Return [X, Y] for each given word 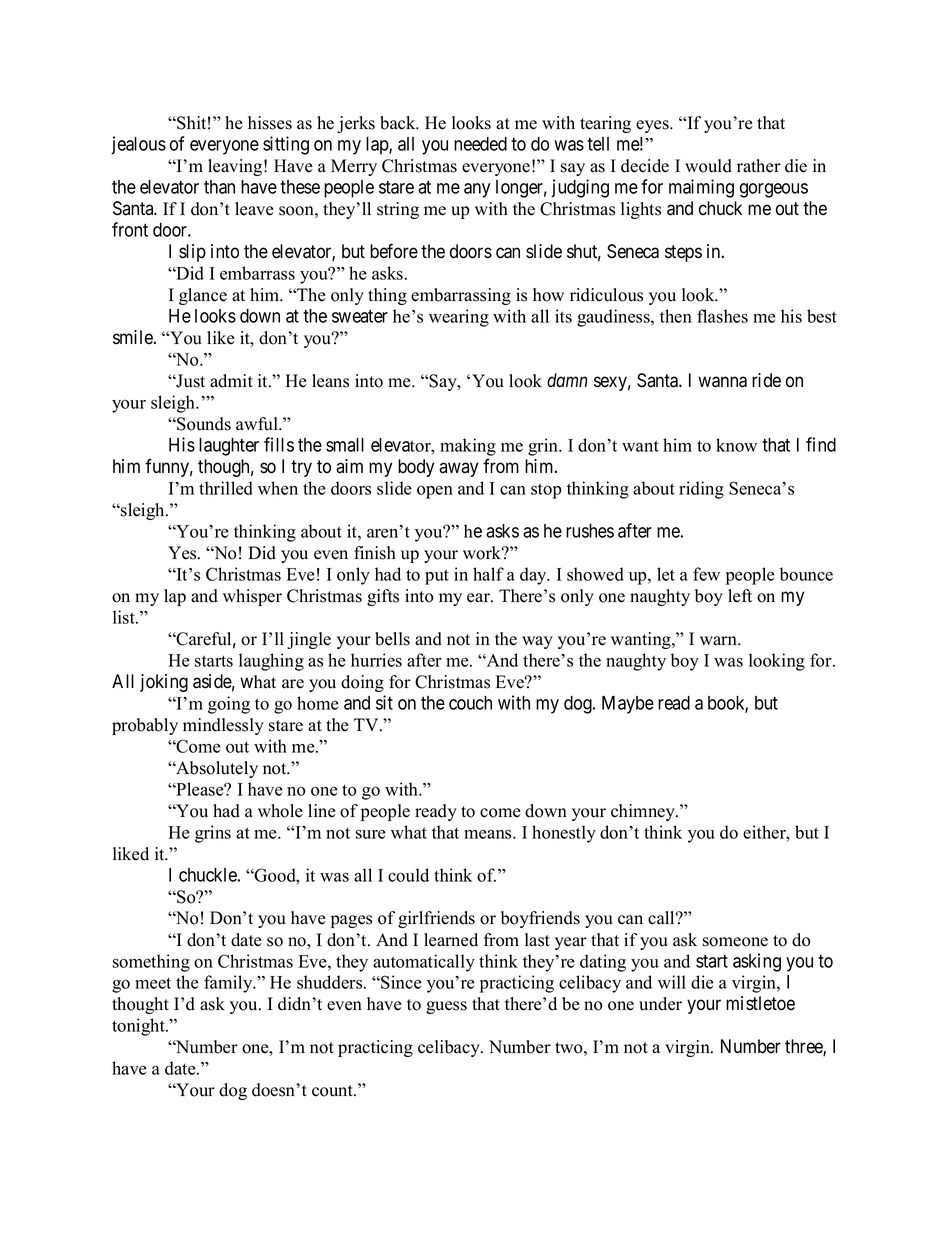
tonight [139, 1027]
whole [280, 811]
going [229, 705]
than [219, 187]
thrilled [226, 488]
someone [735, 942]
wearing [459, 318]
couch [470, 703]
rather [759, 166]
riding [701, 490]
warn [719, 640]
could [408, 875]
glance [203, 296]
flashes [722, 316]
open [435, 492]
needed [480, 144]
